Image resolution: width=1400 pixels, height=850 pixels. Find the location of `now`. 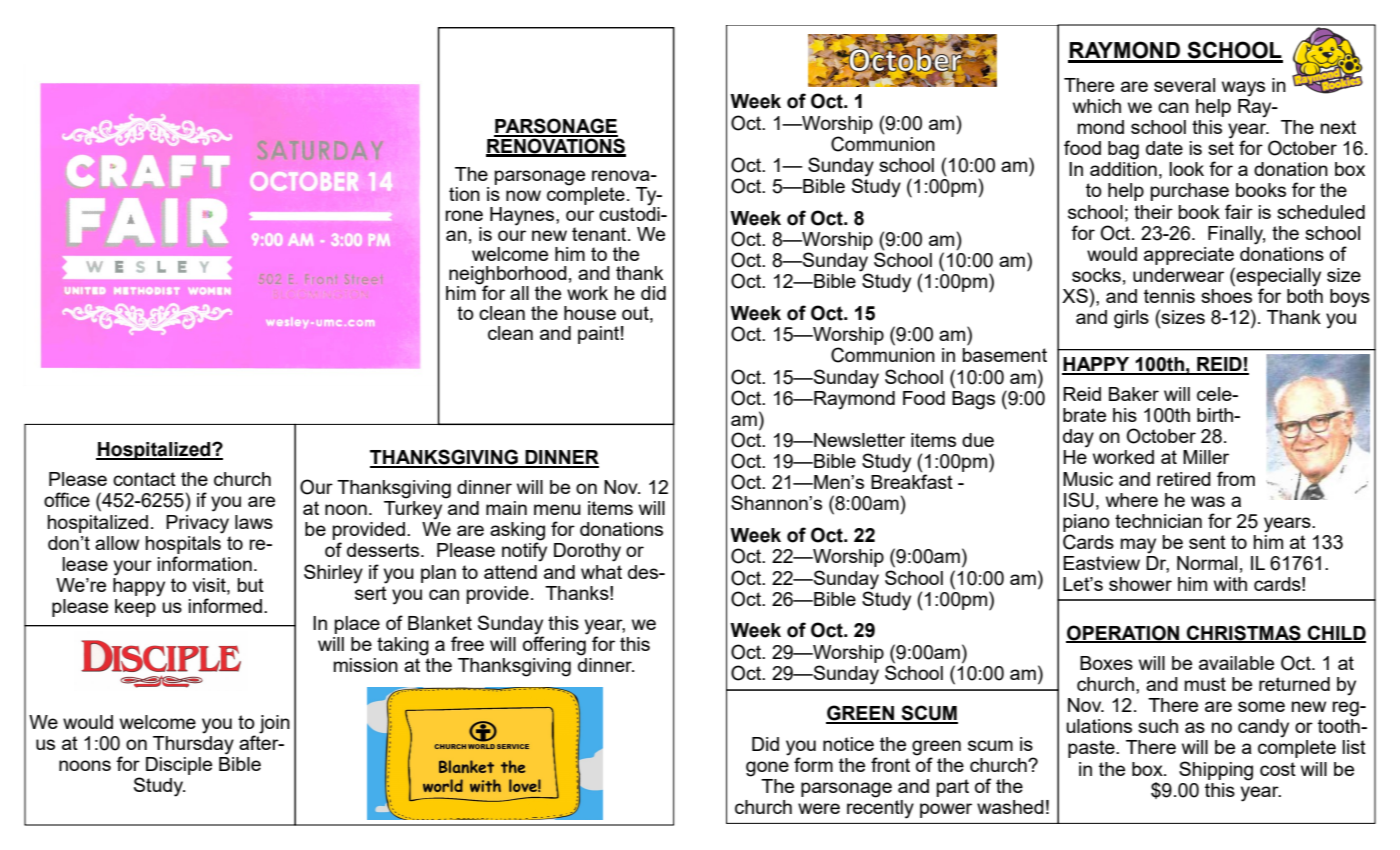

now is located at coordinates (523, 195).
